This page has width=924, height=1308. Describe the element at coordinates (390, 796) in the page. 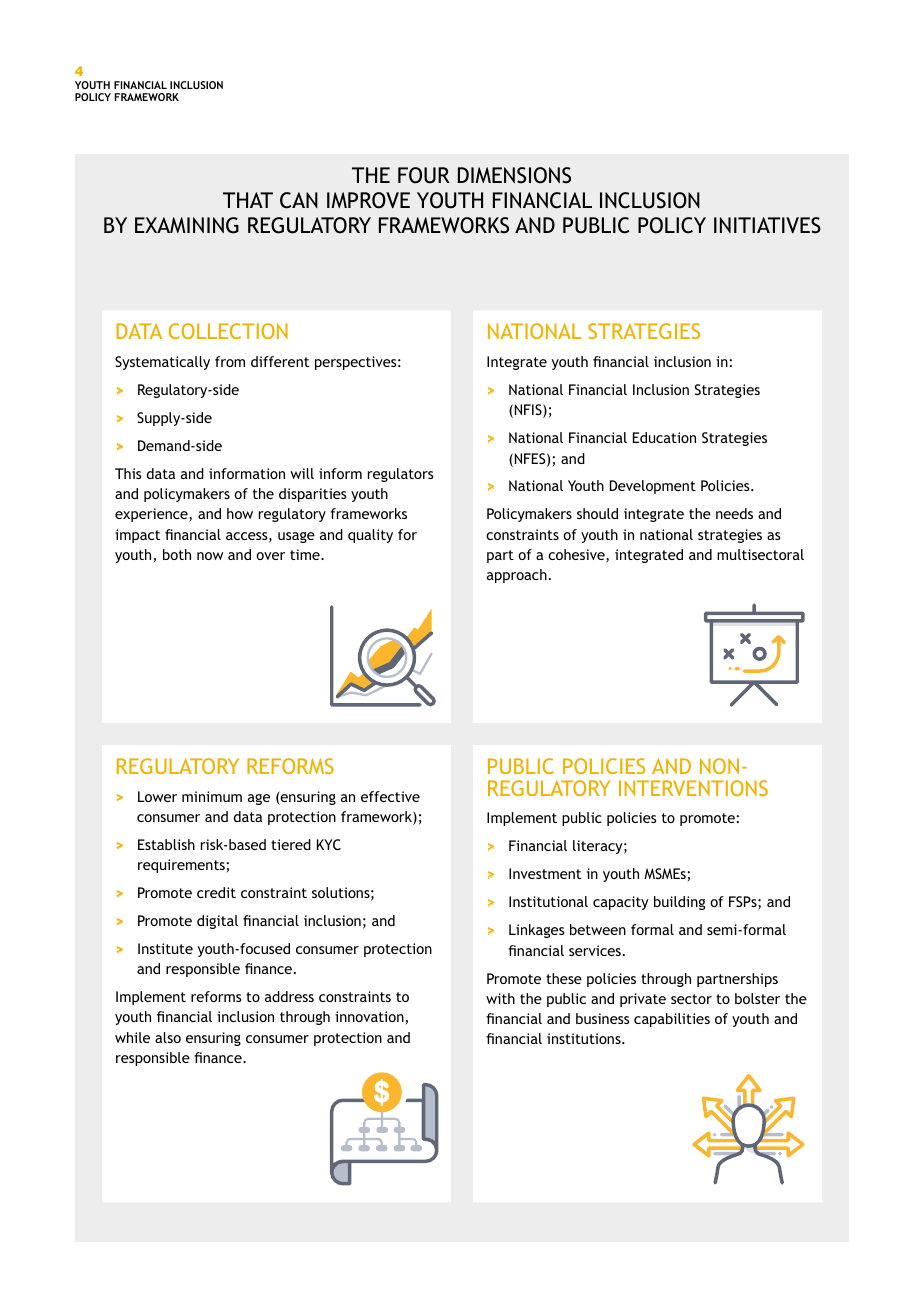

I see `effective` at that location.
